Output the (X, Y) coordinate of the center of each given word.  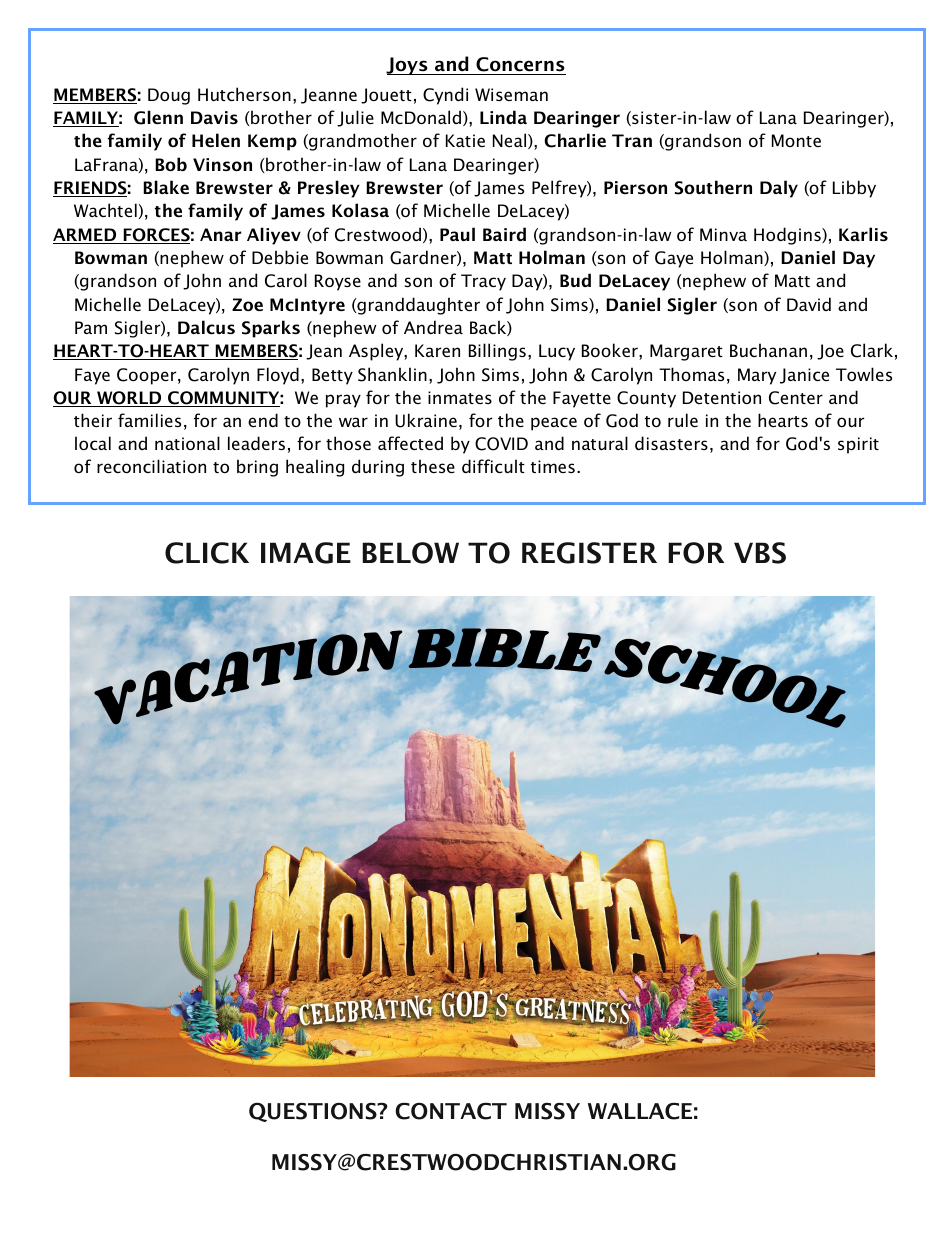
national (187, 443)
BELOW (410, 553)
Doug (169, 96)
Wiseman (511, 94)
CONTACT (451, 1111)
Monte (796, 140)
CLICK (207, 553)
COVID (501, 444)
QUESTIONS (314, 1112)
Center (796, 398)
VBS (760, 553)
